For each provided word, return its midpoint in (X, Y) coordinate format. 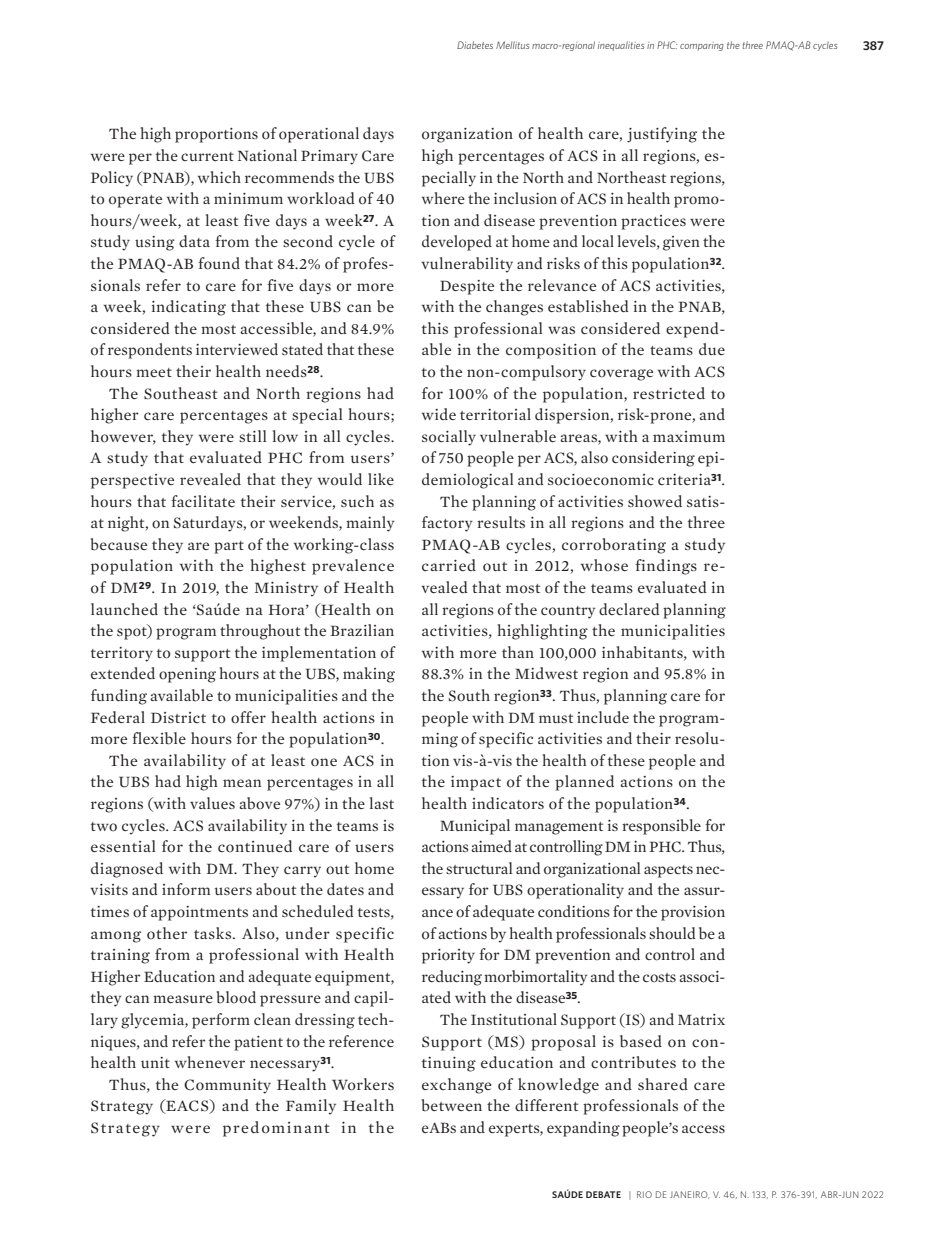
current (207, 156)
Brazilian (362, 630)
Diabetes (475, 45)
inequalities (621, 46)
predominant (276, 1129)
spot (133, 632)
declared (629, 609)
